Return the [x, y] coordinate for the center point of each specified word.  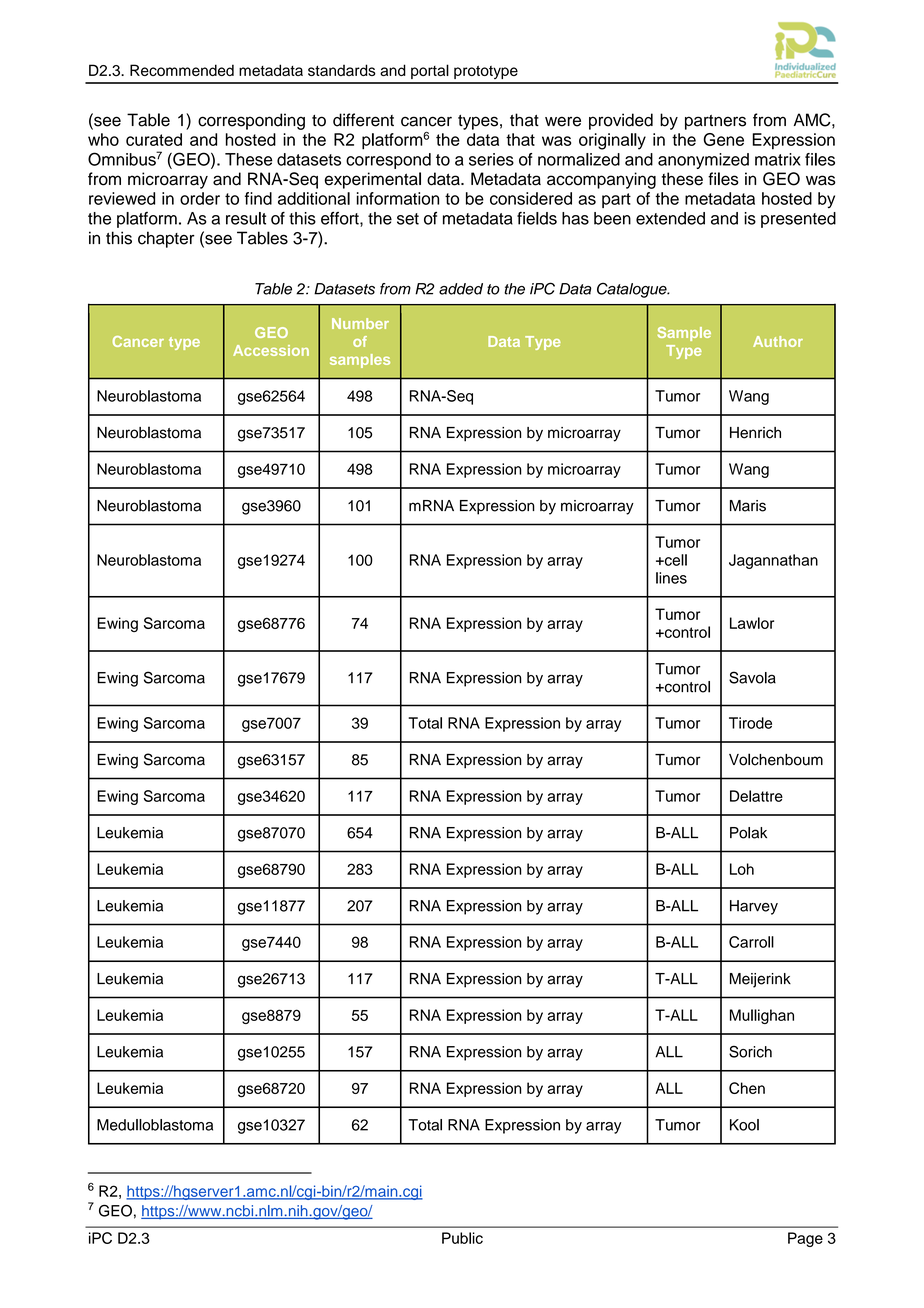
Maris [748, 506]
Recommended [182, 70]
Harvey [754, 907]
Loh [742, 869]
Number [360, 323]
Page [805, 1239]
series [491, 159]
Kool [744, 1125]
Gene [723, 139]
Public [462, 1238]
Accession [271, 350]
